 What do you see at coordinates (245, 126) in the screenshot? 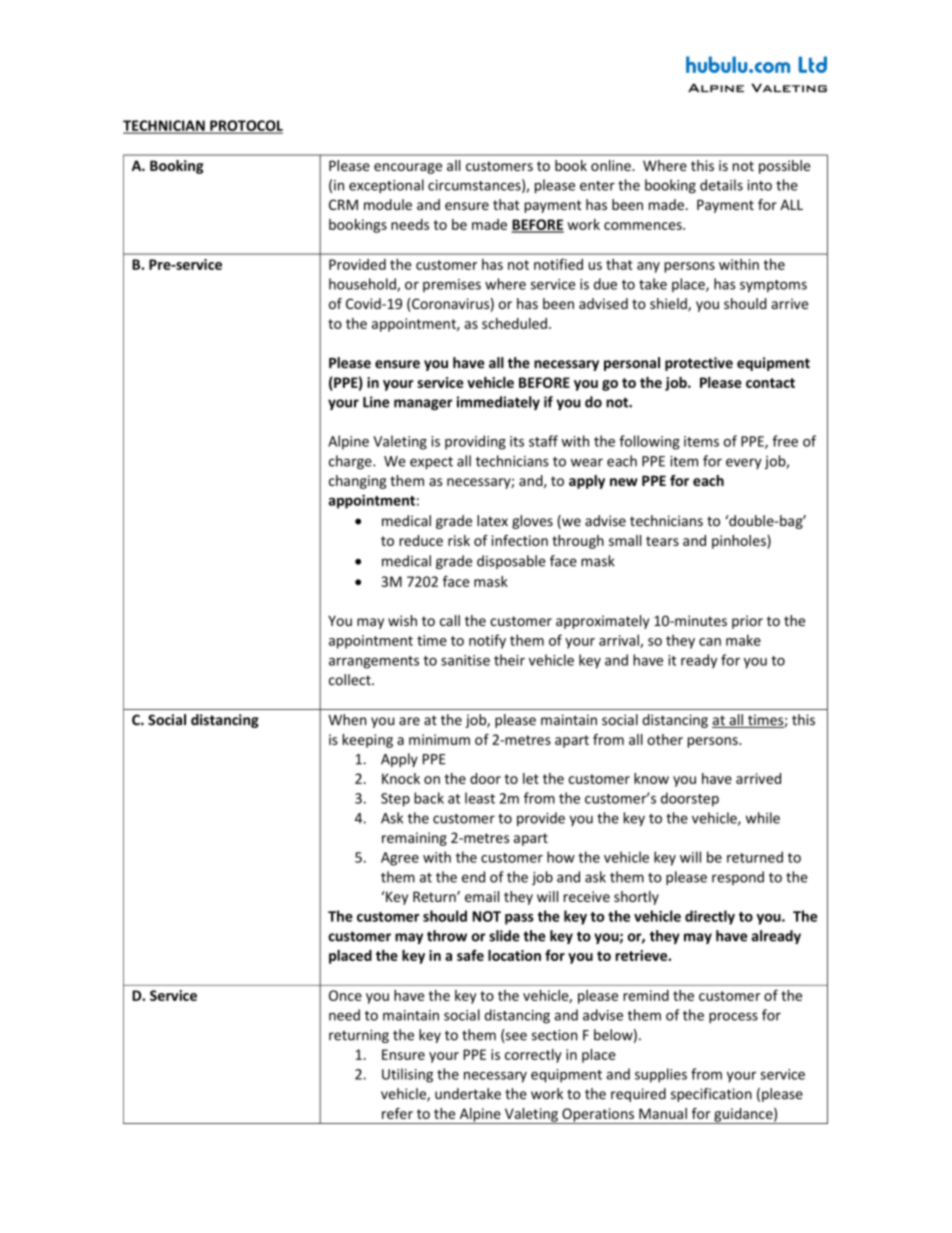
I see `PROTOCOL` at bounding box center [245, 126].
